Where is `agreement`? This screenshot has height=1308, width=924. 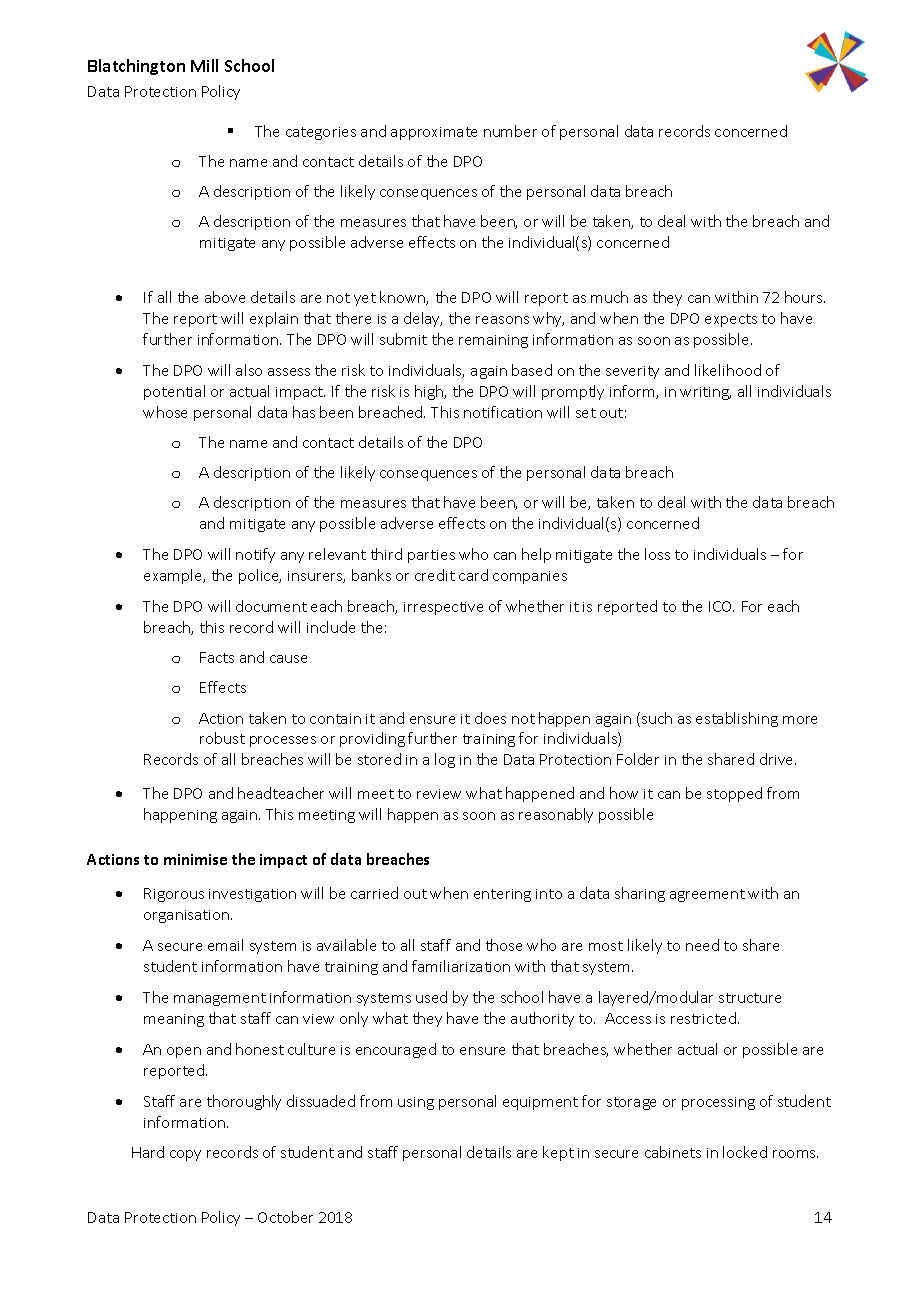
agreement is located at coordinates (707, 895).
